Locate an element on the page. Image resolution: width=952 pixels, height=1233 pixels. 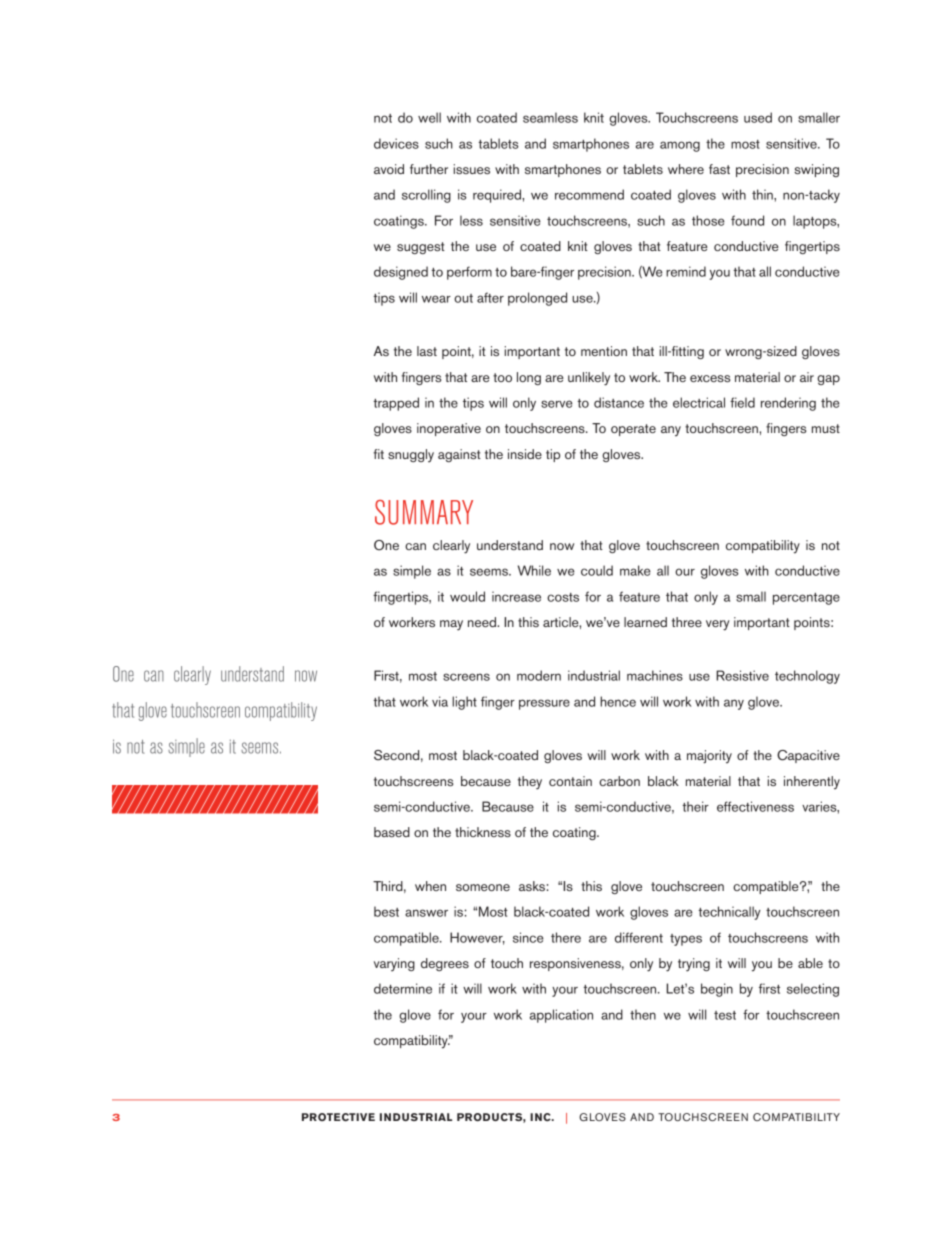
costs is located at coordinates (563, 597).
